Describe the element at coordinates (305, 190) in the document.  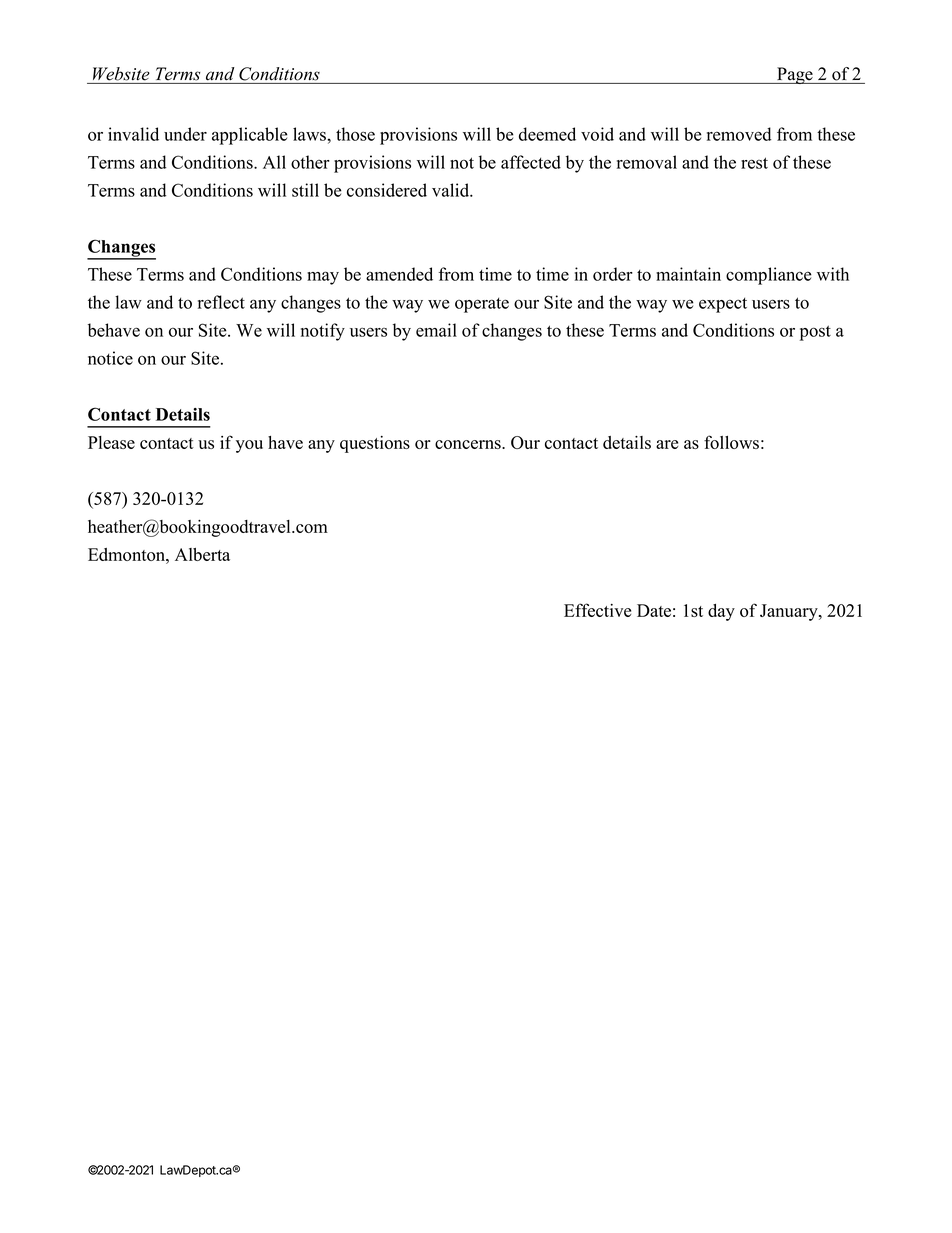
I see `still` at that location.
